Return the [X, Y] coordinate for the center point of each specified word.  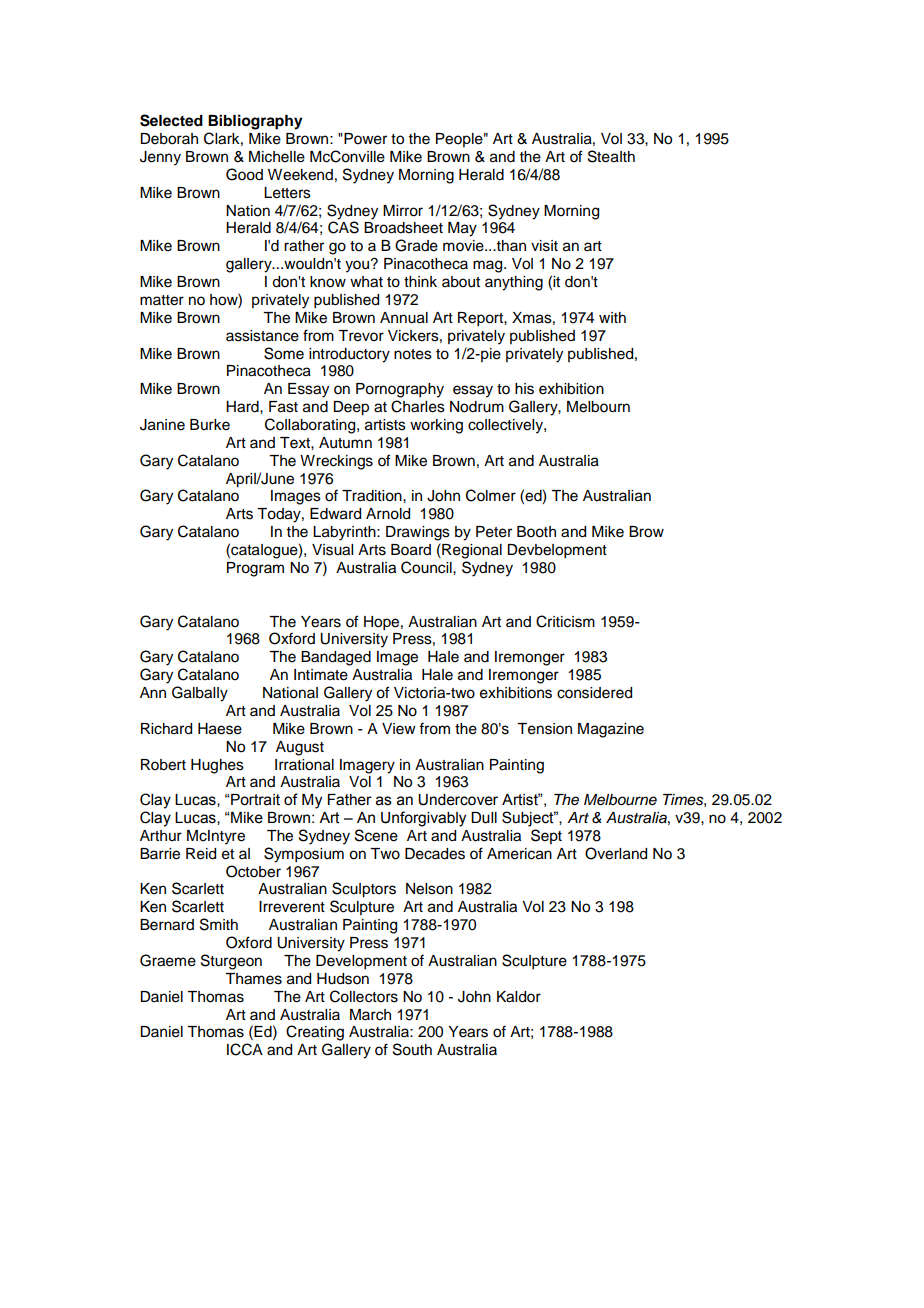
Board [411, 550]
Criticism [565, 621]
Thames [253, 979]
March [370, 1015]
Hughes [217, 766]
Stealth [611, 156]
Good [244, 174]
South [412, 1049]
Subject [529, 819]
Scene [376, 835]
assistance [262, 336]
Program [255, 569]
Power [365, 139]
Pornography [400, 390]
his [524, 389]
